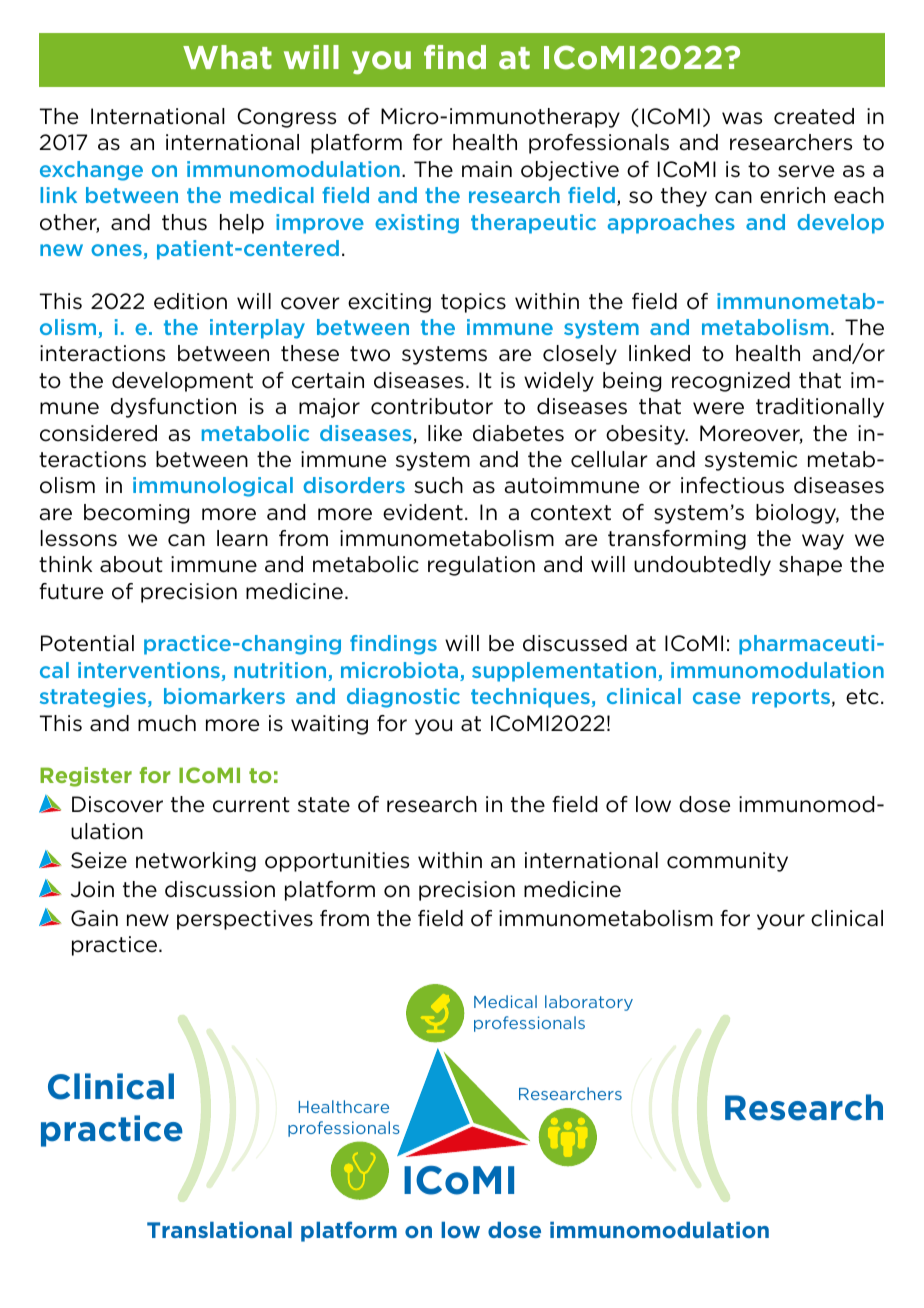  I want to click on immunological, so click(213, 487).
